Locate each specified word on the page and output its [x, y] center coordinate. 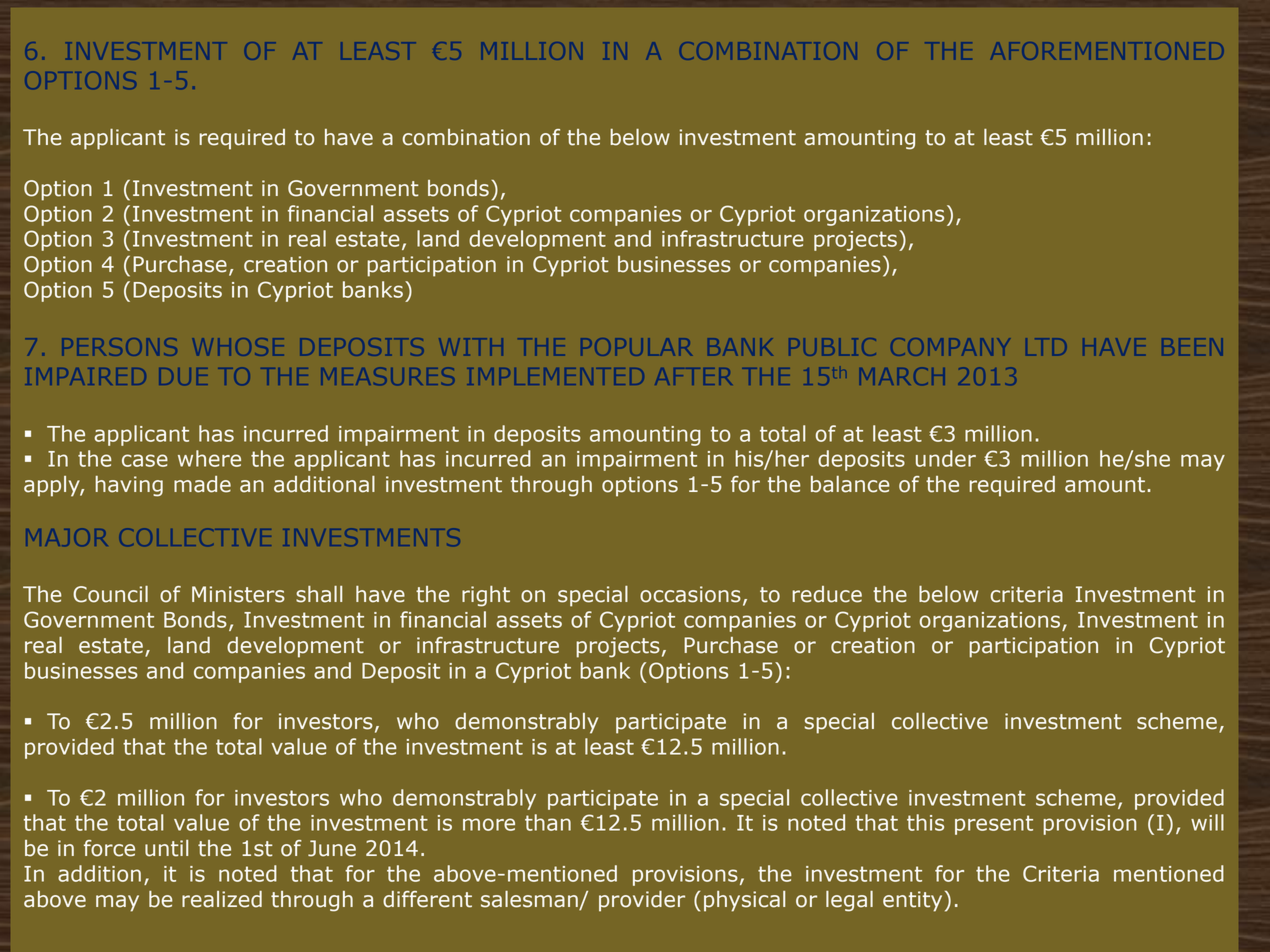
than [548, 822]
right [486, 596]
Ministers [238, 594]
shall [319, 594]
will [1207, 822]
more [489, 824]
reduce [827, 594]
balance [850, 484]
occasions [690, 594]
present [994, 825]
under [946, 458]
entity [912, 901]
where [209, 458]
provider [642, 901]
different [427, 899]
